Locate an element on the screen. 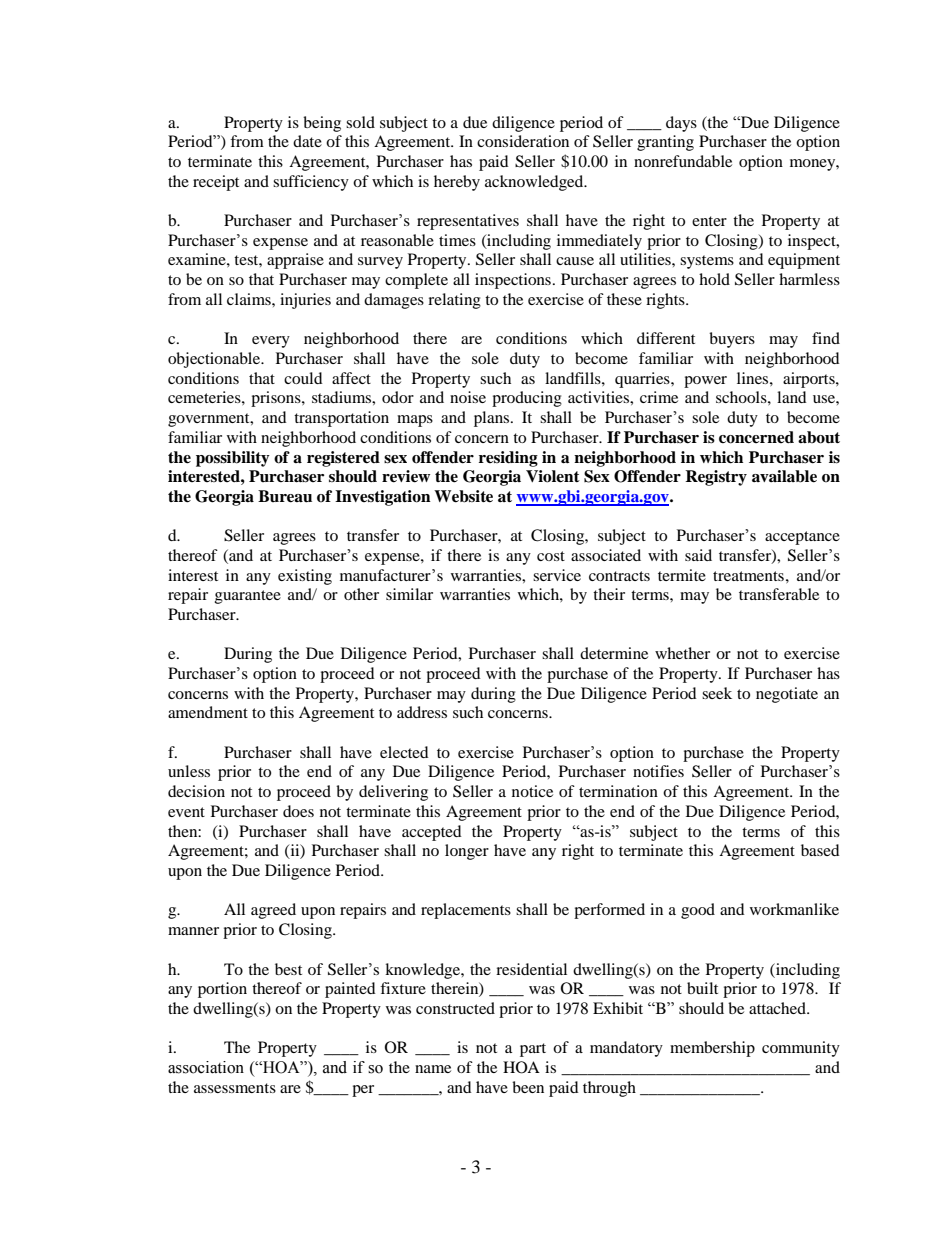 The height and width of the screenshot is (1233, 952). every is located at coordinates (271, 342).
